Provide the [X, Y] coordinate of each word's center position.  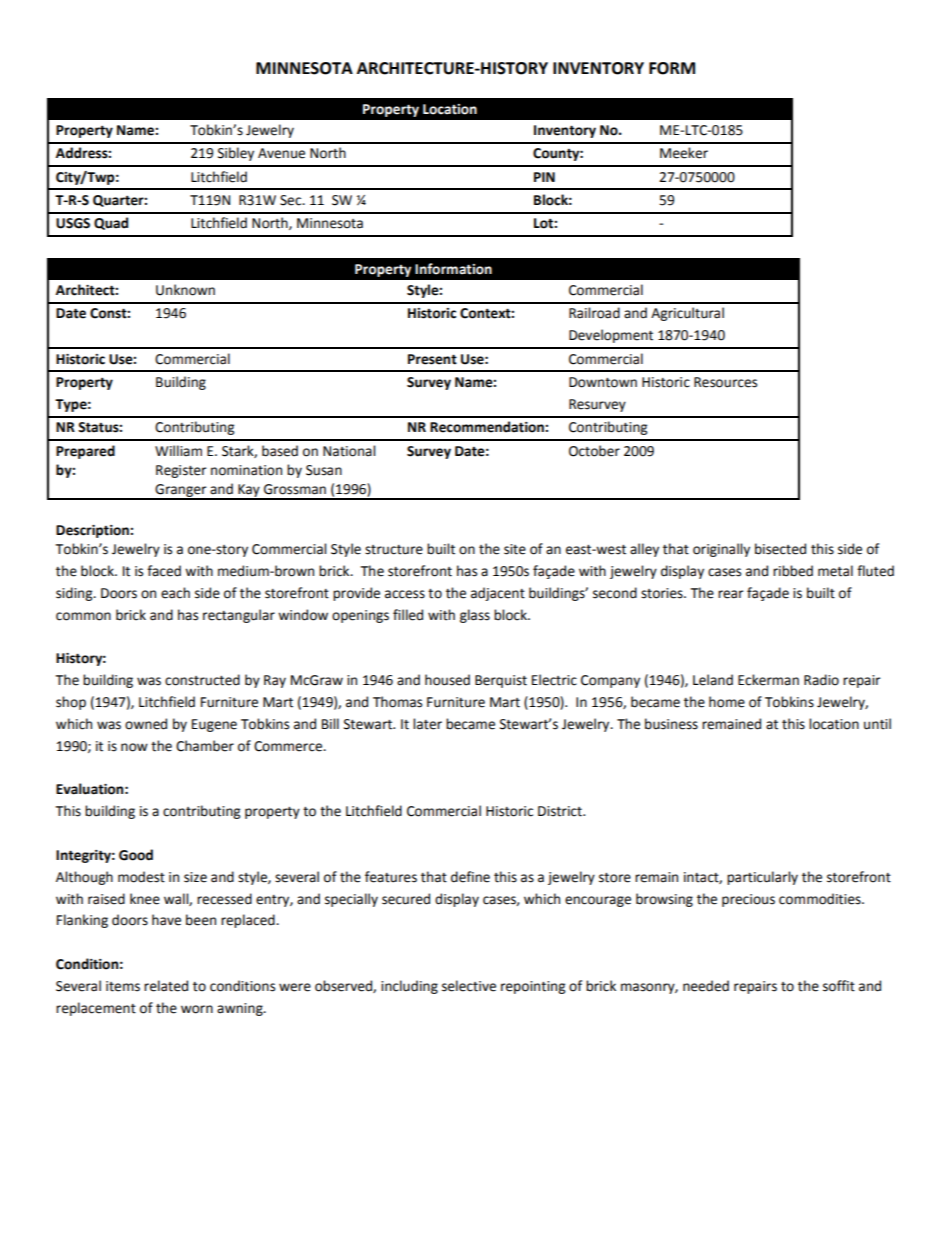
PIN [544, 177]
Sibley [236, 154]
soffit [839, 986]
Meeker [684, 153]
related [166, 986]
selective [469, 986]
